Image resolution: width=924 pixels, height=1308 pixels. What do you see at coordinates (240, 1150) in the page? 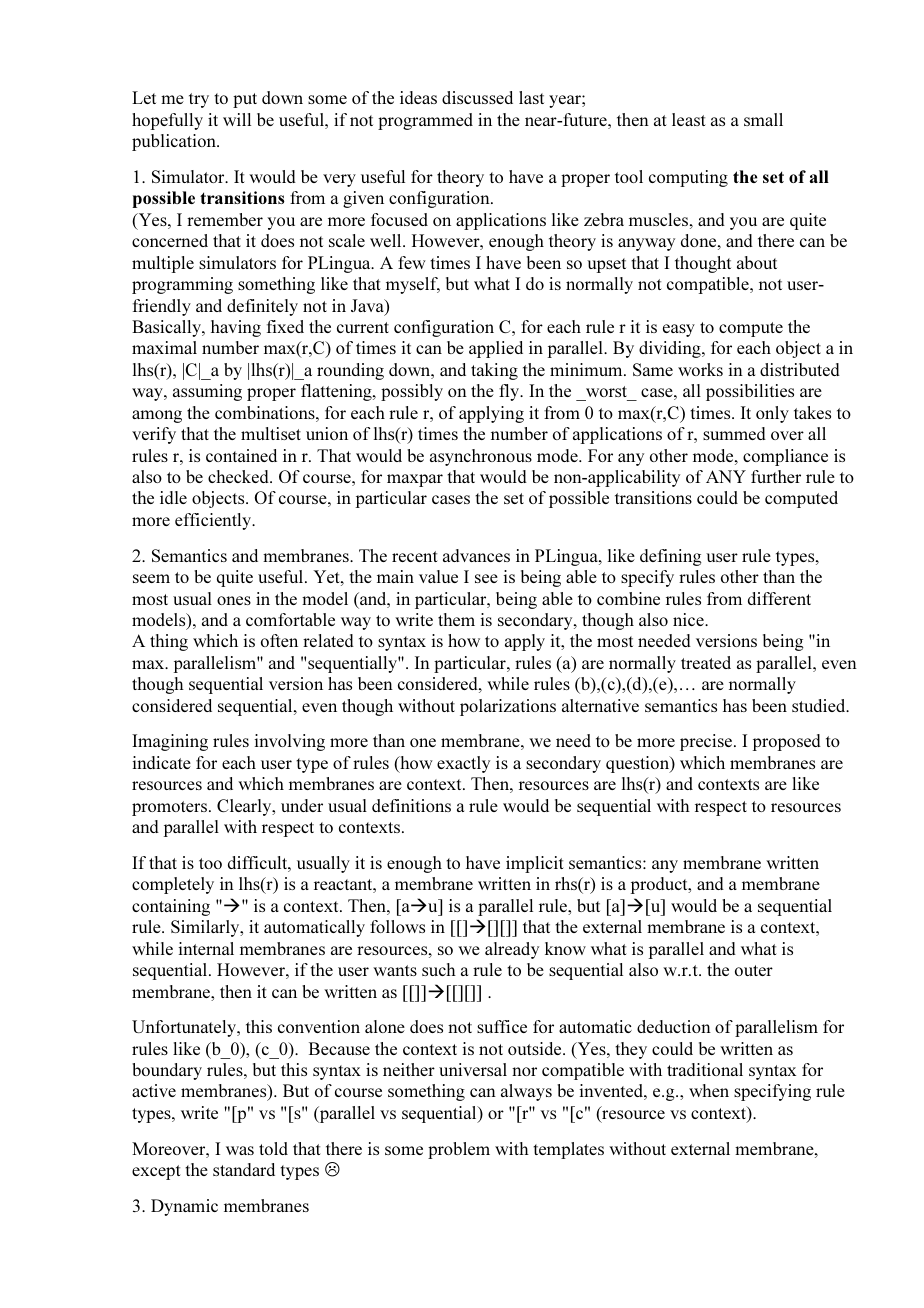
I see `was` at bounding box center [240, 1150].
